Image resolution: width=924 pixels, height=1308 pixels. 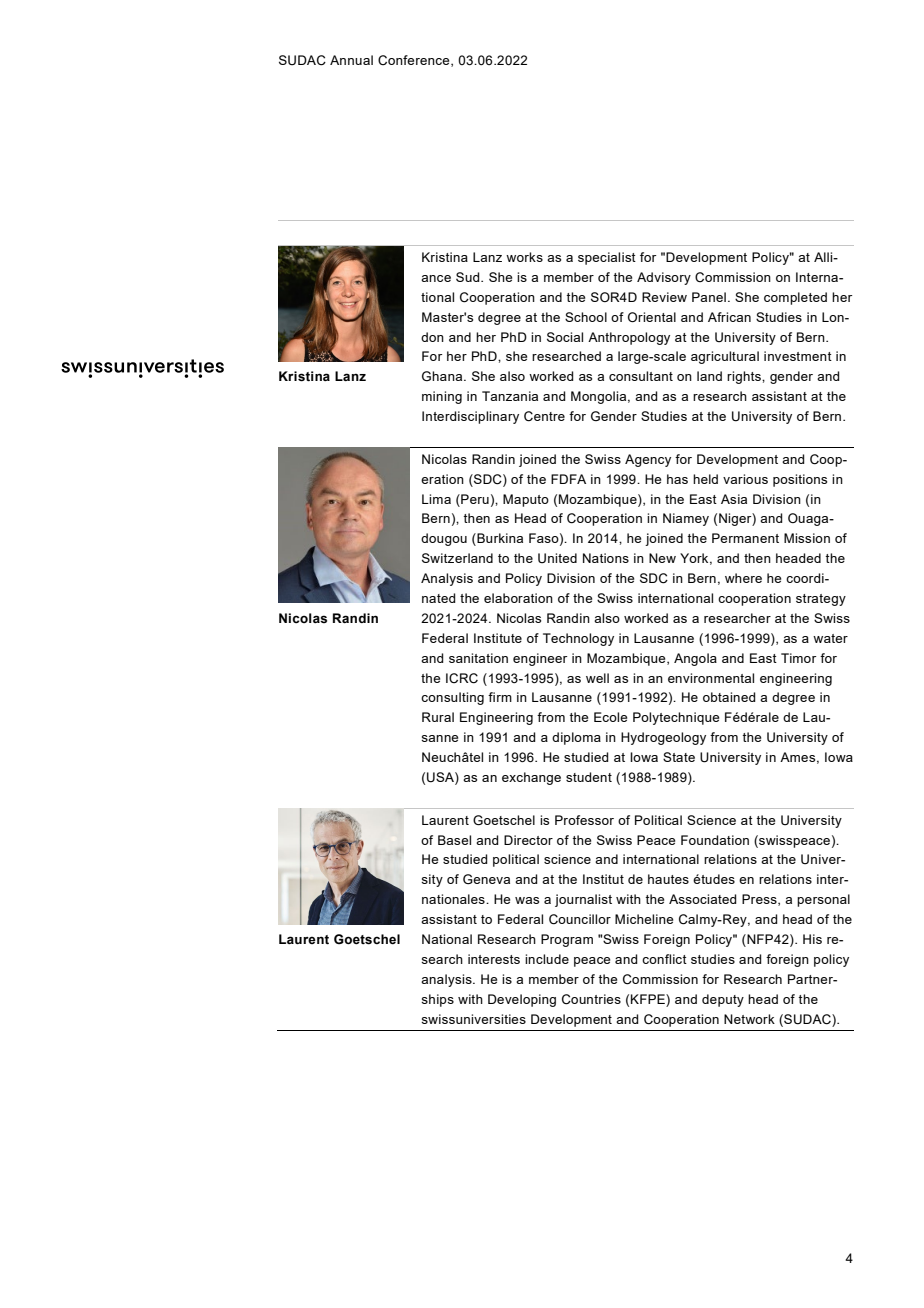 I want to click on obtained, so click(x=729, y=697).
